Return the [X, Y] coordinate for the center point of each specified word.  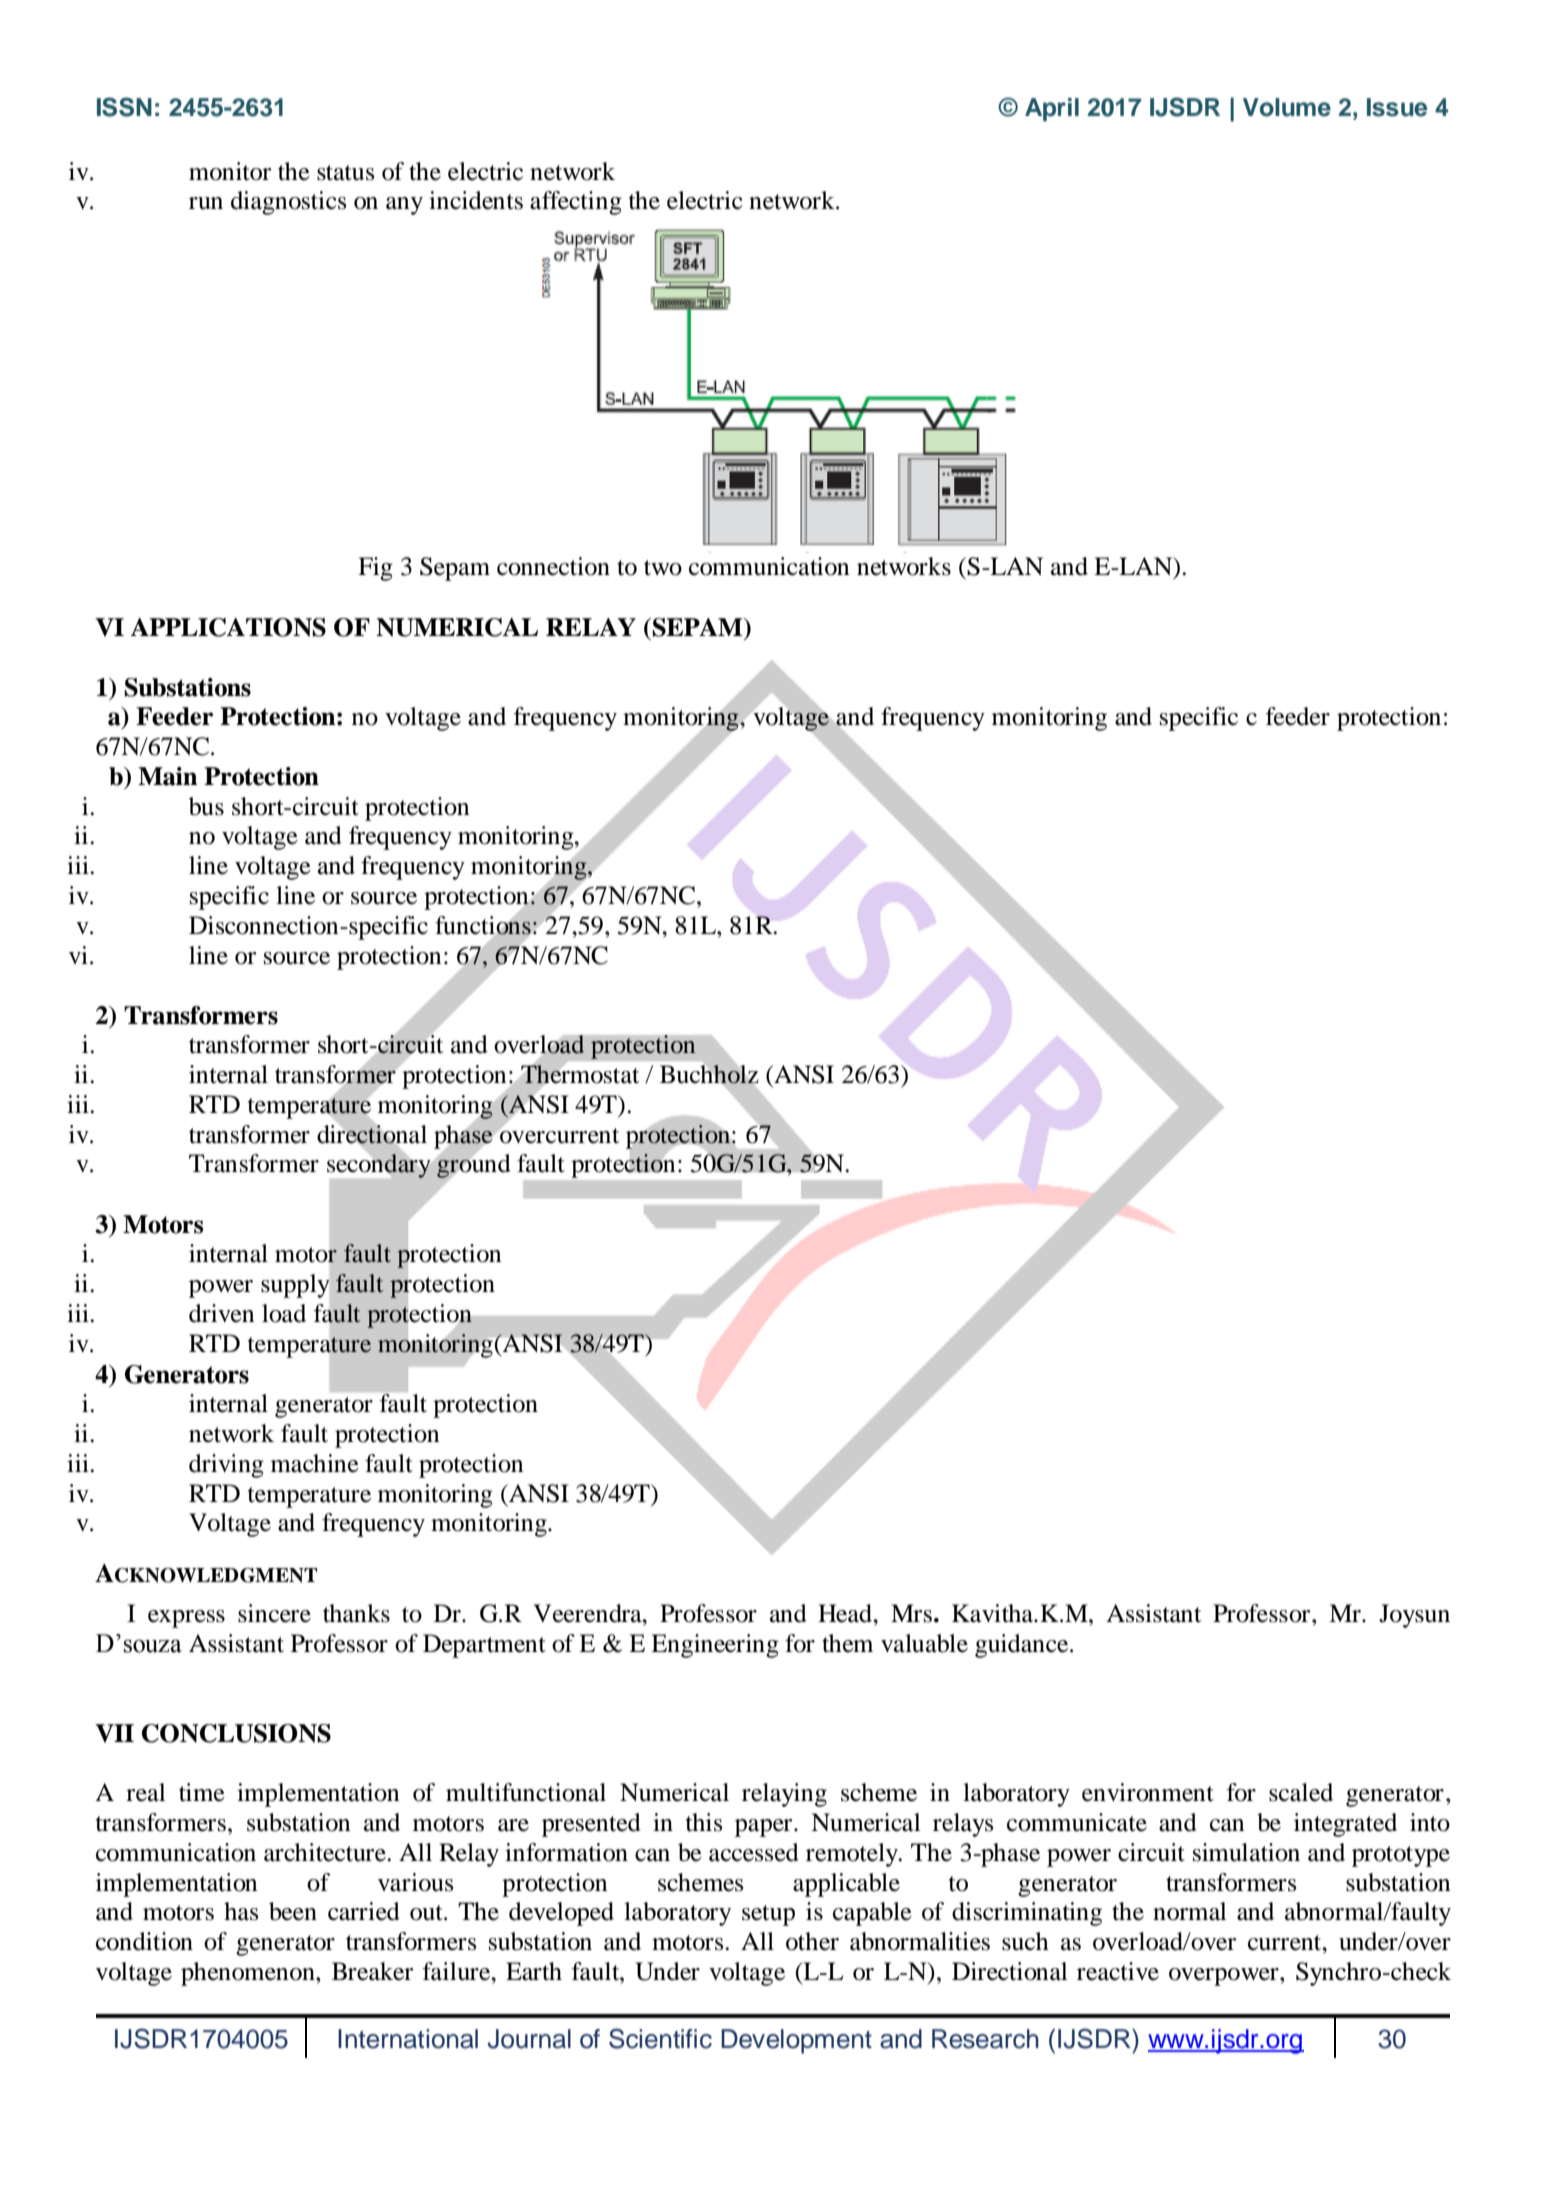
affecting [576, 203]
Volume [1287, 107]
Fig [375, 569]
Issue [1397, 107]
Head [846, 1613]
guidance [1023, 1646]
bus [206, 806]
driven [221, 1313]
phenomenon [249, 1974]
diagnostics [288, 203]
